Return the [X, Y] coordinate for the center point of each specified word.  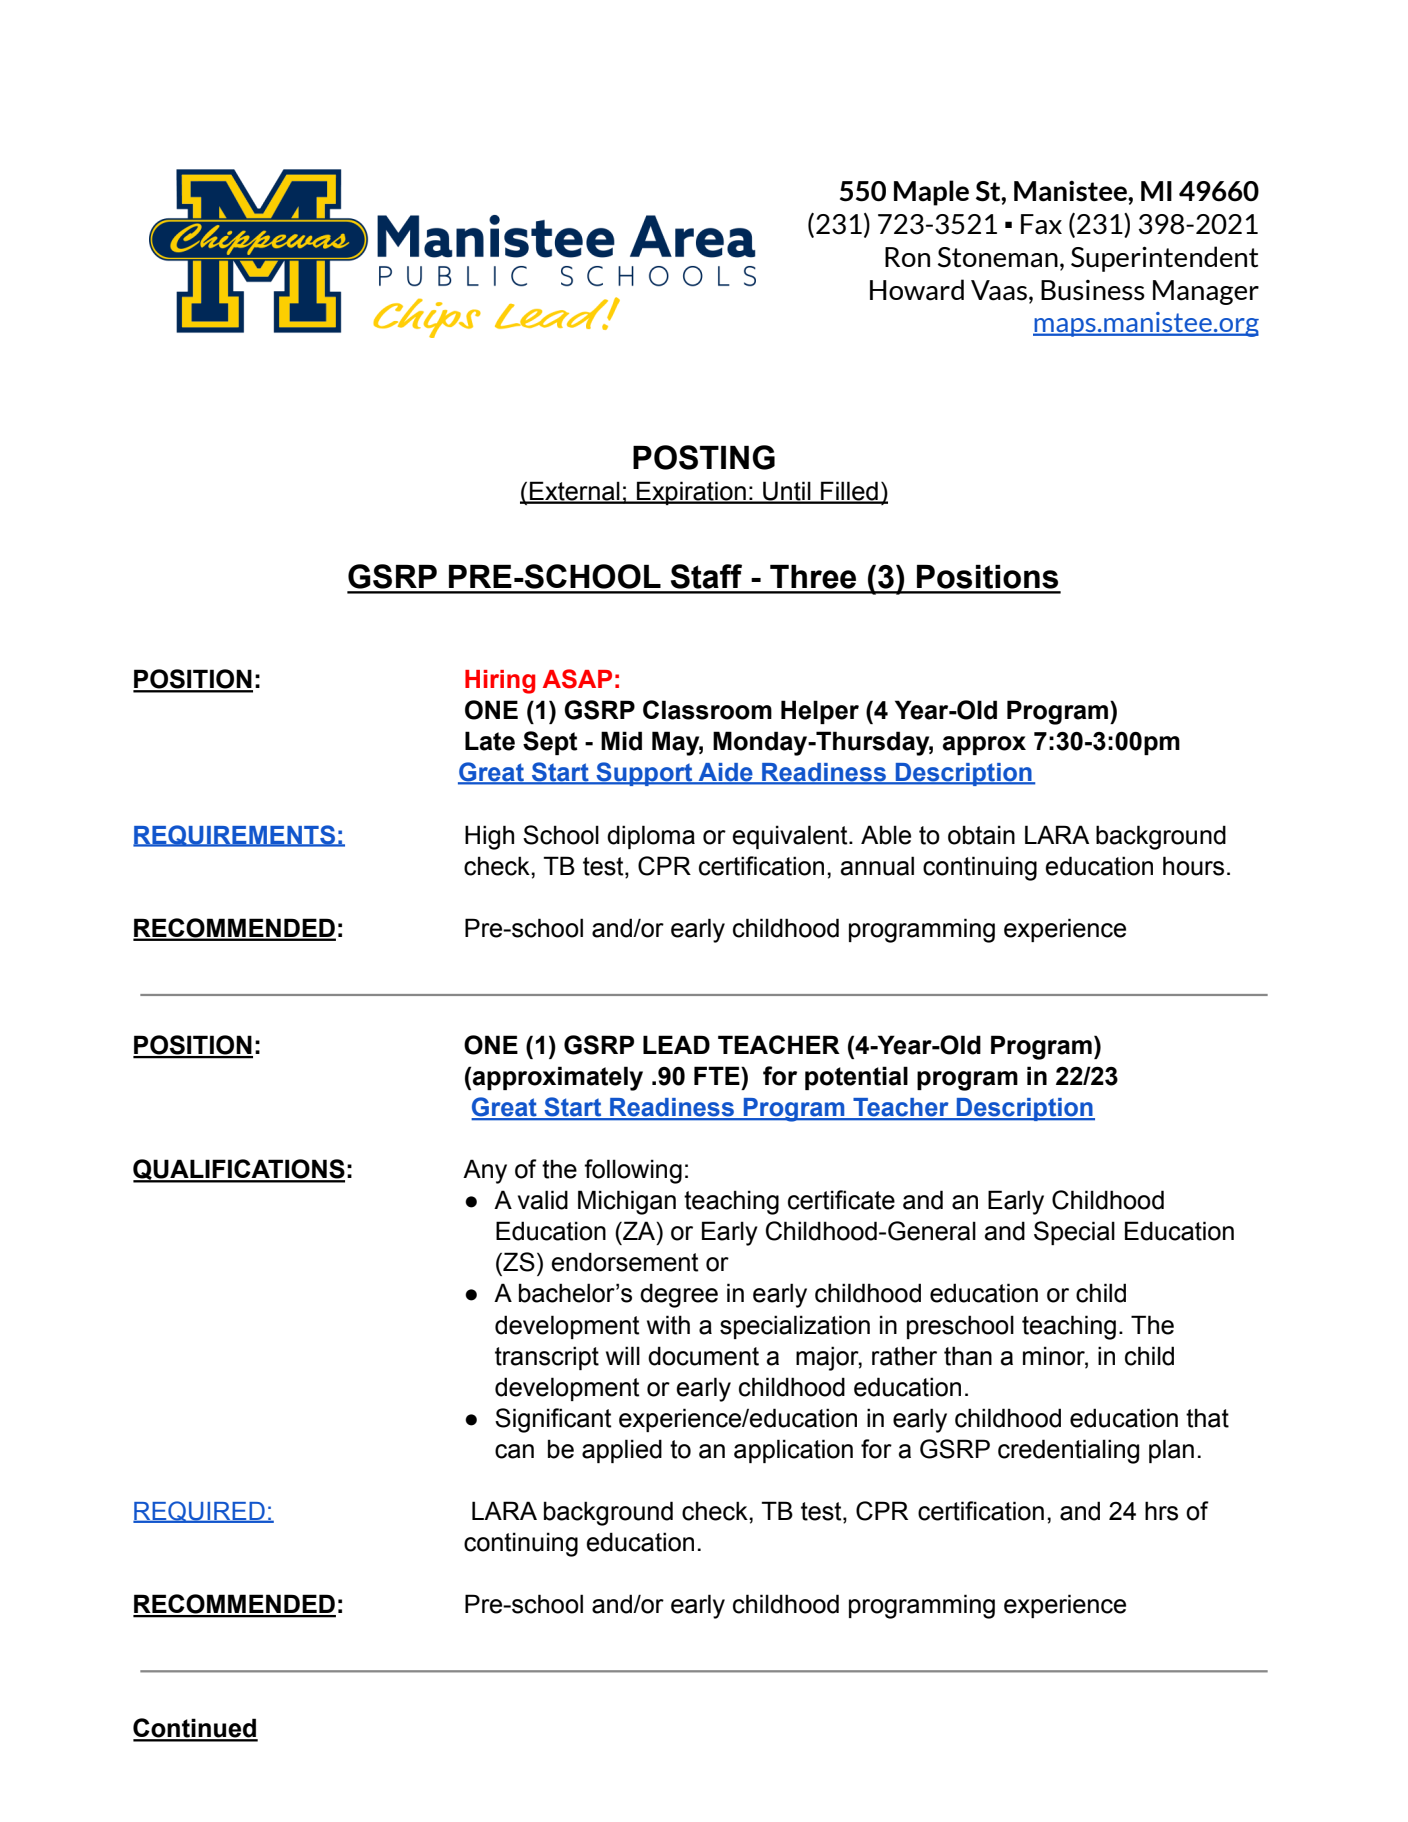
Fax [1041, 224]
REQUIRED [200, 1512]
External [575, 492]
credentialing [1068, 1451]
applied [622, 1451]
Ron [907, 257]
